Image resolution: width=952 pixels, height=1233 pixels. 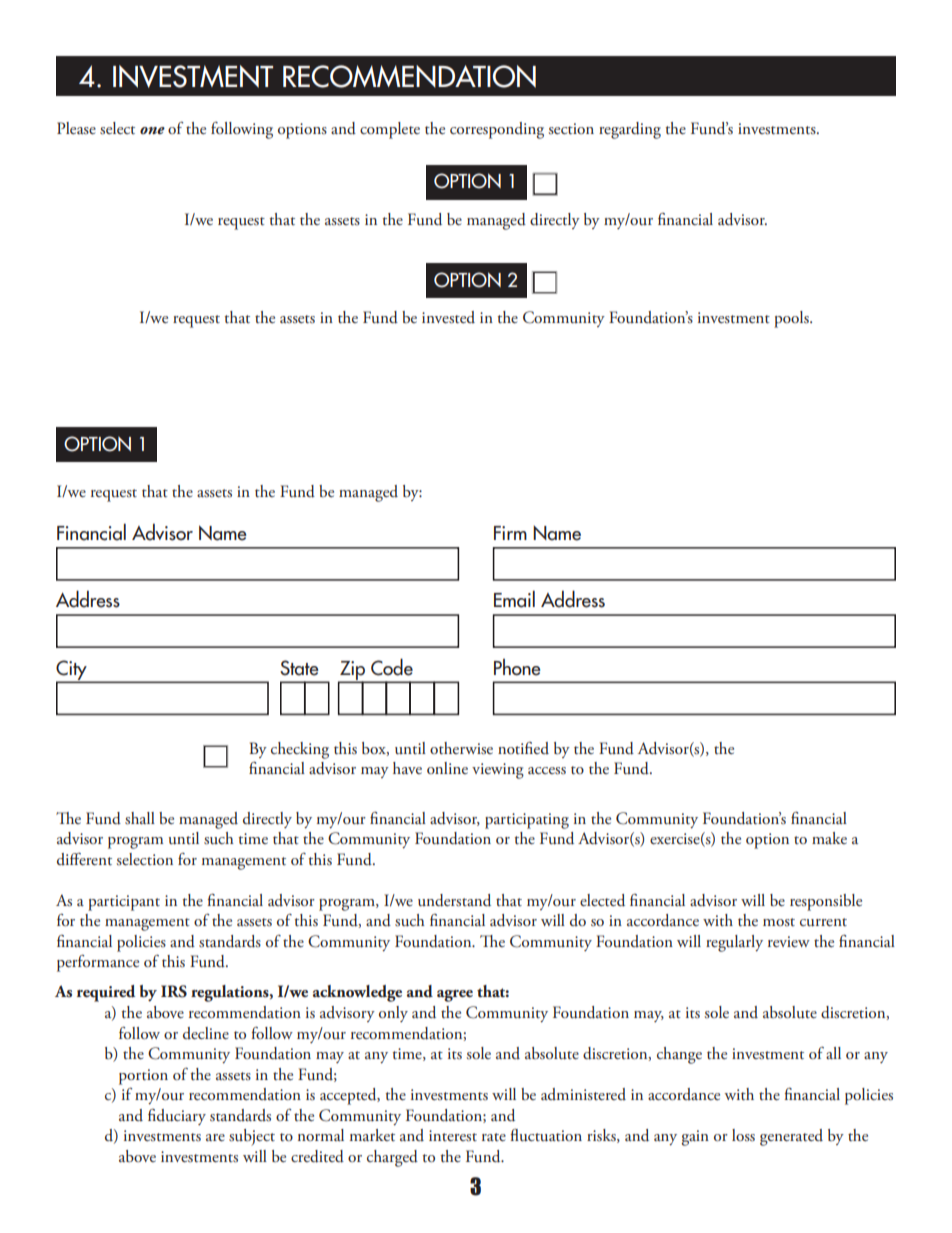 What do you see at coordinates (392, 667) in the image?
I see `Code` at bounding box center [392, 667].
